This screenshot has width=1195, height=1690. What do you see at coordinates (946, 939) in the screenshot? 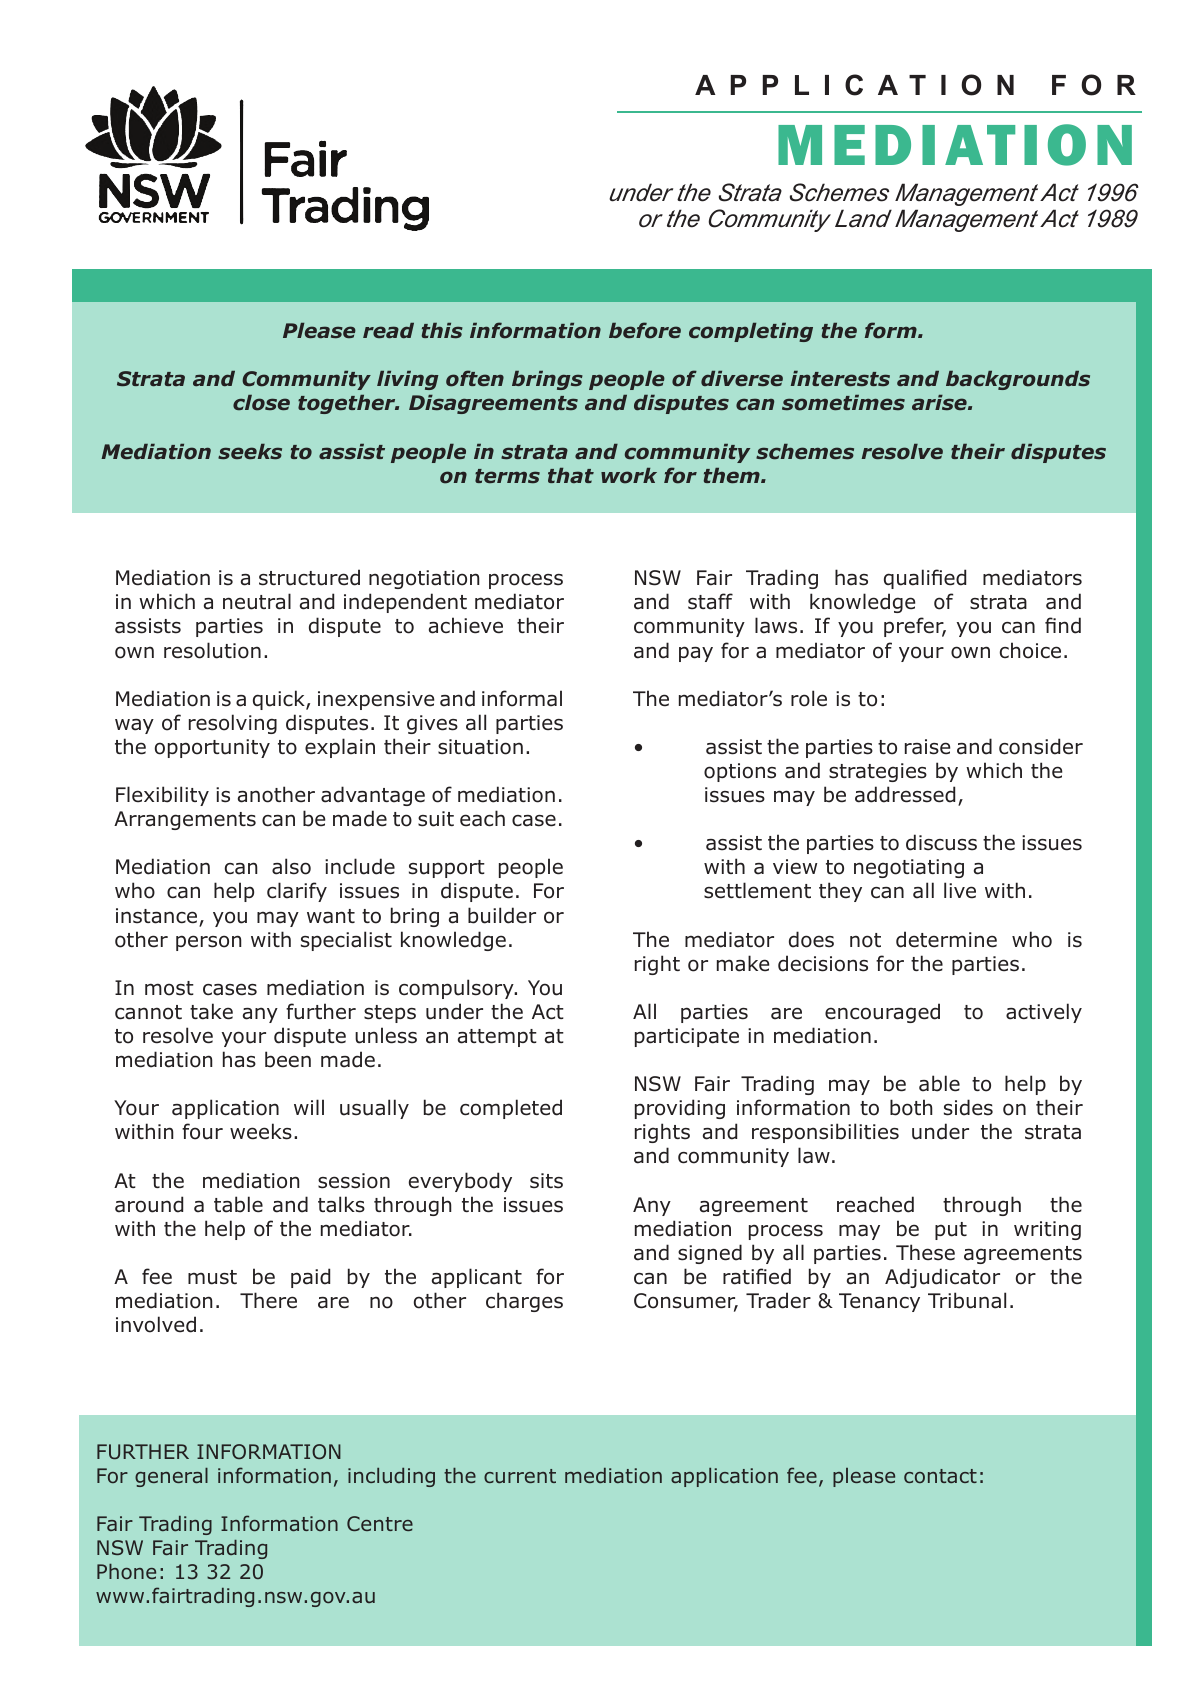
I see `determine` at bounding box center [946, 939].
